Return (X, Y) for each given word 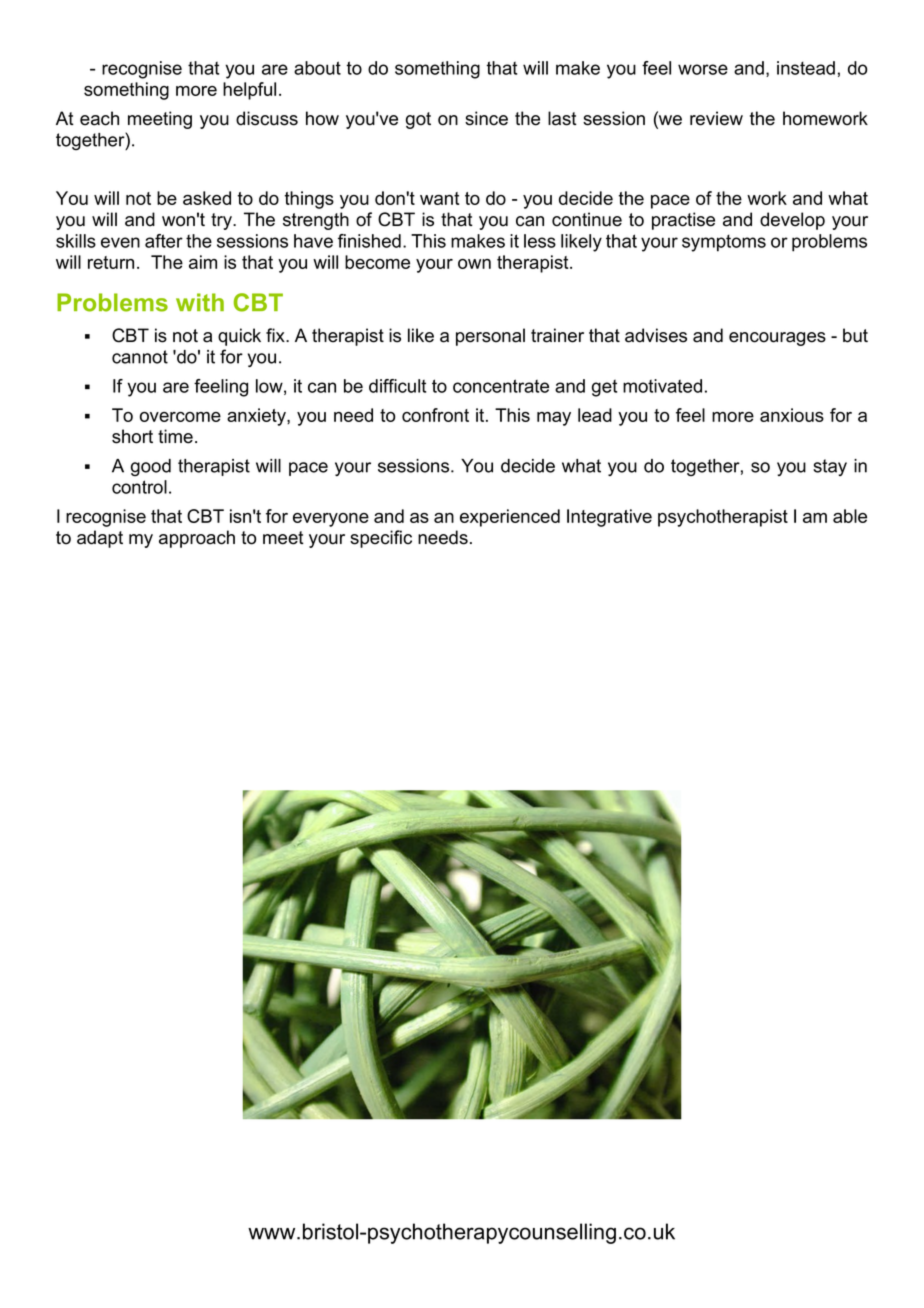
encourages (777, 339)
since (486, 118)
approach (197, 539)
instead (806, 68)
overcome (180, 417)
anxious (792, 415)
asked (207, 198)
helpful (249, 91)
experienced (510, 518)
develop (792, 221)
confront (435, 415)
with (200, 302)
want (439, 198)
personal (490, 337)
